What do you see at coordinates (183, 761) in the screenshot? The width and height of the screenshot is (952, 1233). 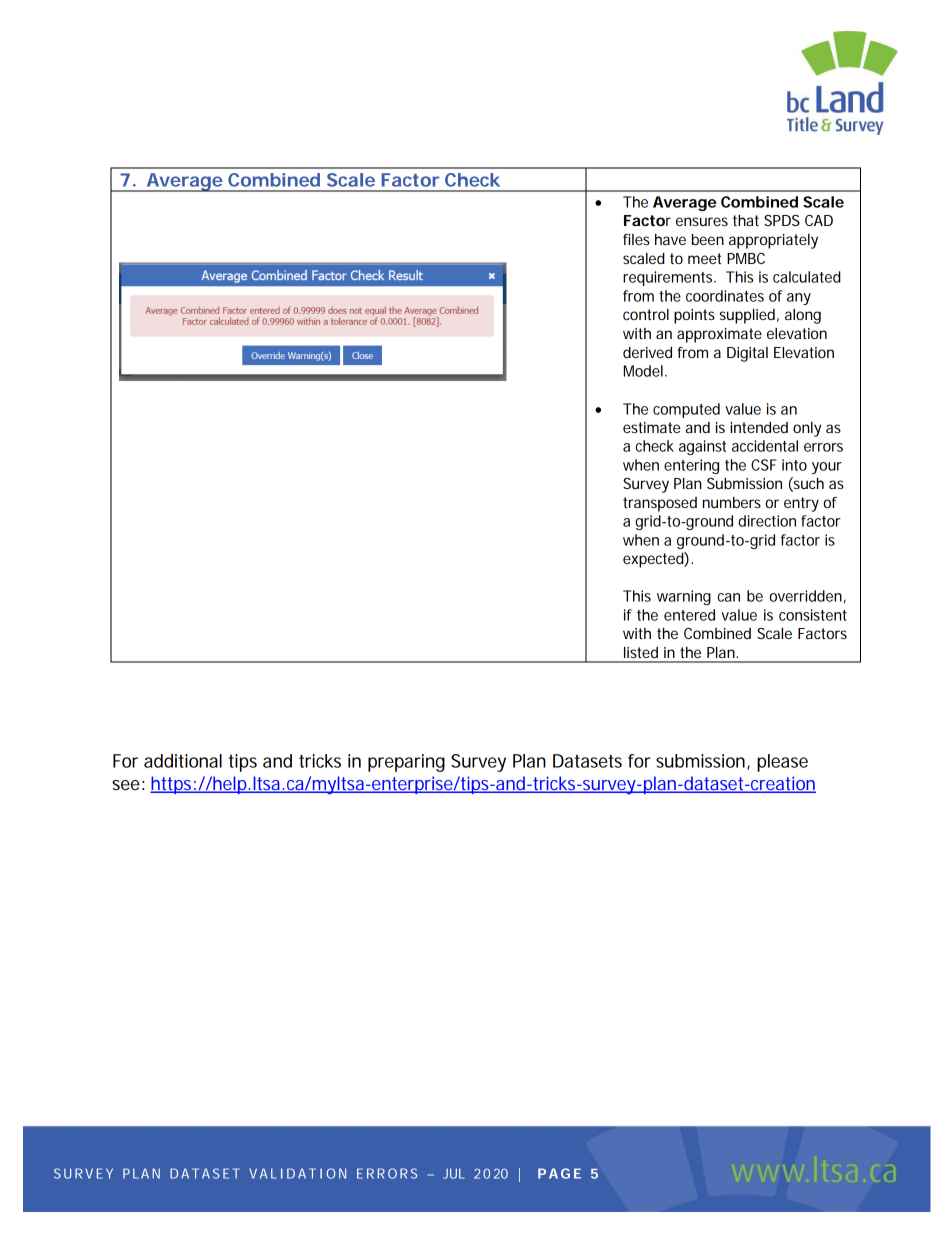 I see `additional` at bounding box center [183, 761].
